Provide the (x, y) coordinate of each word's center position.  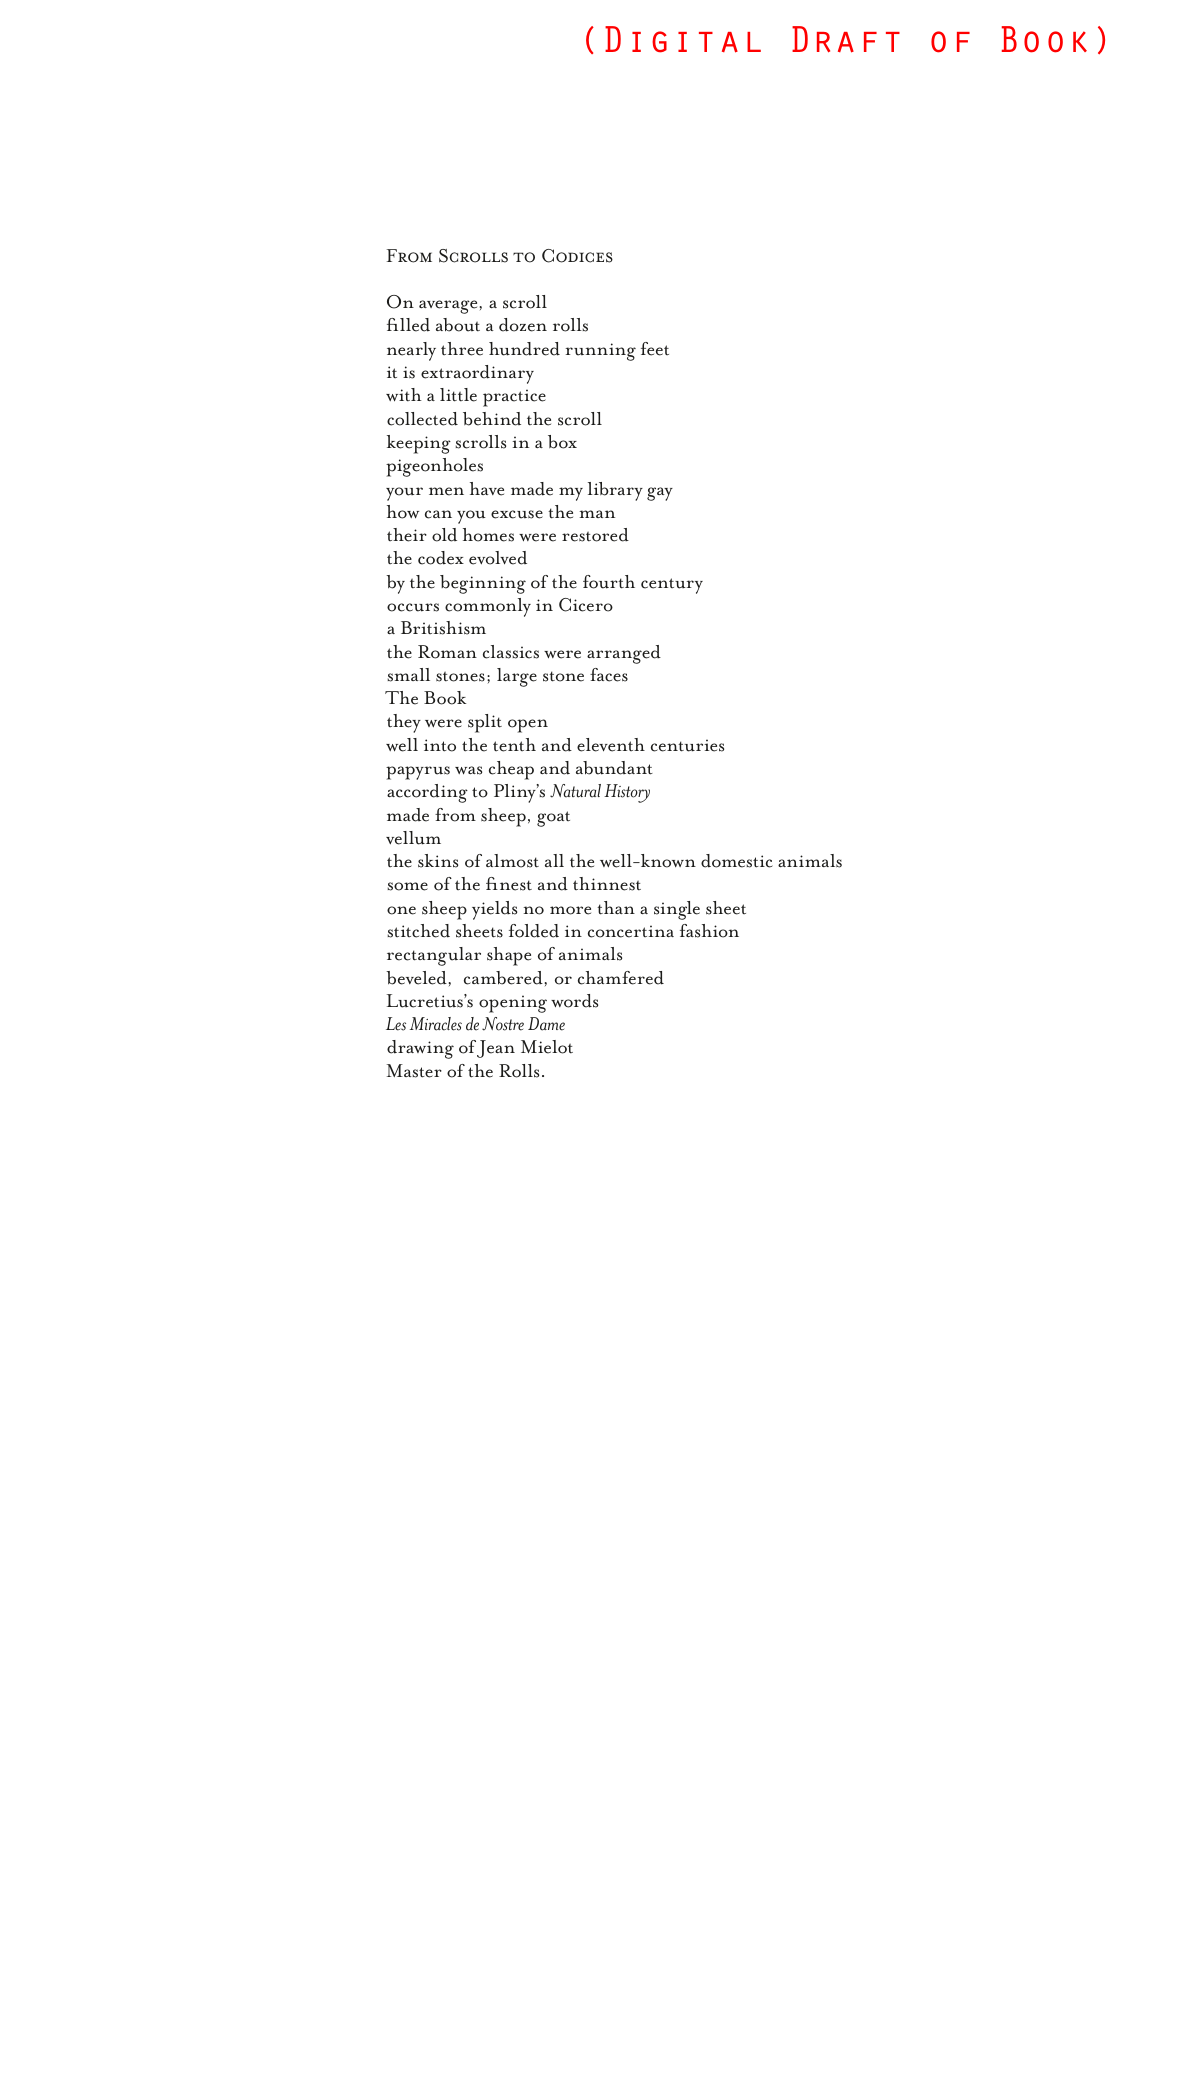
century (672, 586)
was (468, 770)
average (448, 307)
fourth (609, 582)
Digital (683, 39)
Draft (846, 39)
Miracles (436, 1024)
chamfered (621, 978)
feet (655, 349)
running (600, 352)
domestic (737, 861)
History (627, 793)
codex (441, 558)
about (458, 325)
